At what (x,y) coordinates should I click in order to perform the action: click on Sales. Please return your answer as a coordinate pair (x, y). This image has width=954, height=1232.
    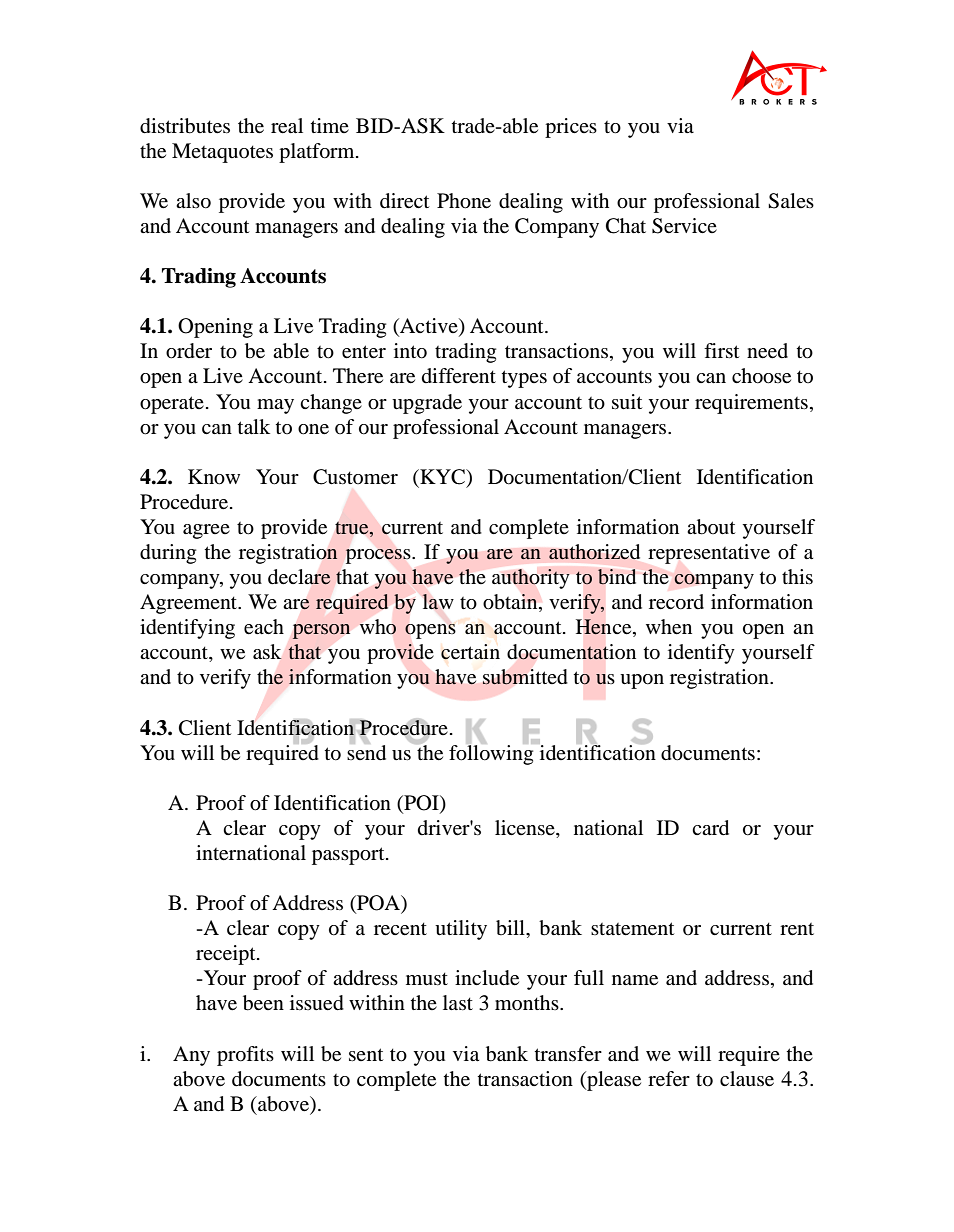
    Looking at the image, I should click on (791, 201).
